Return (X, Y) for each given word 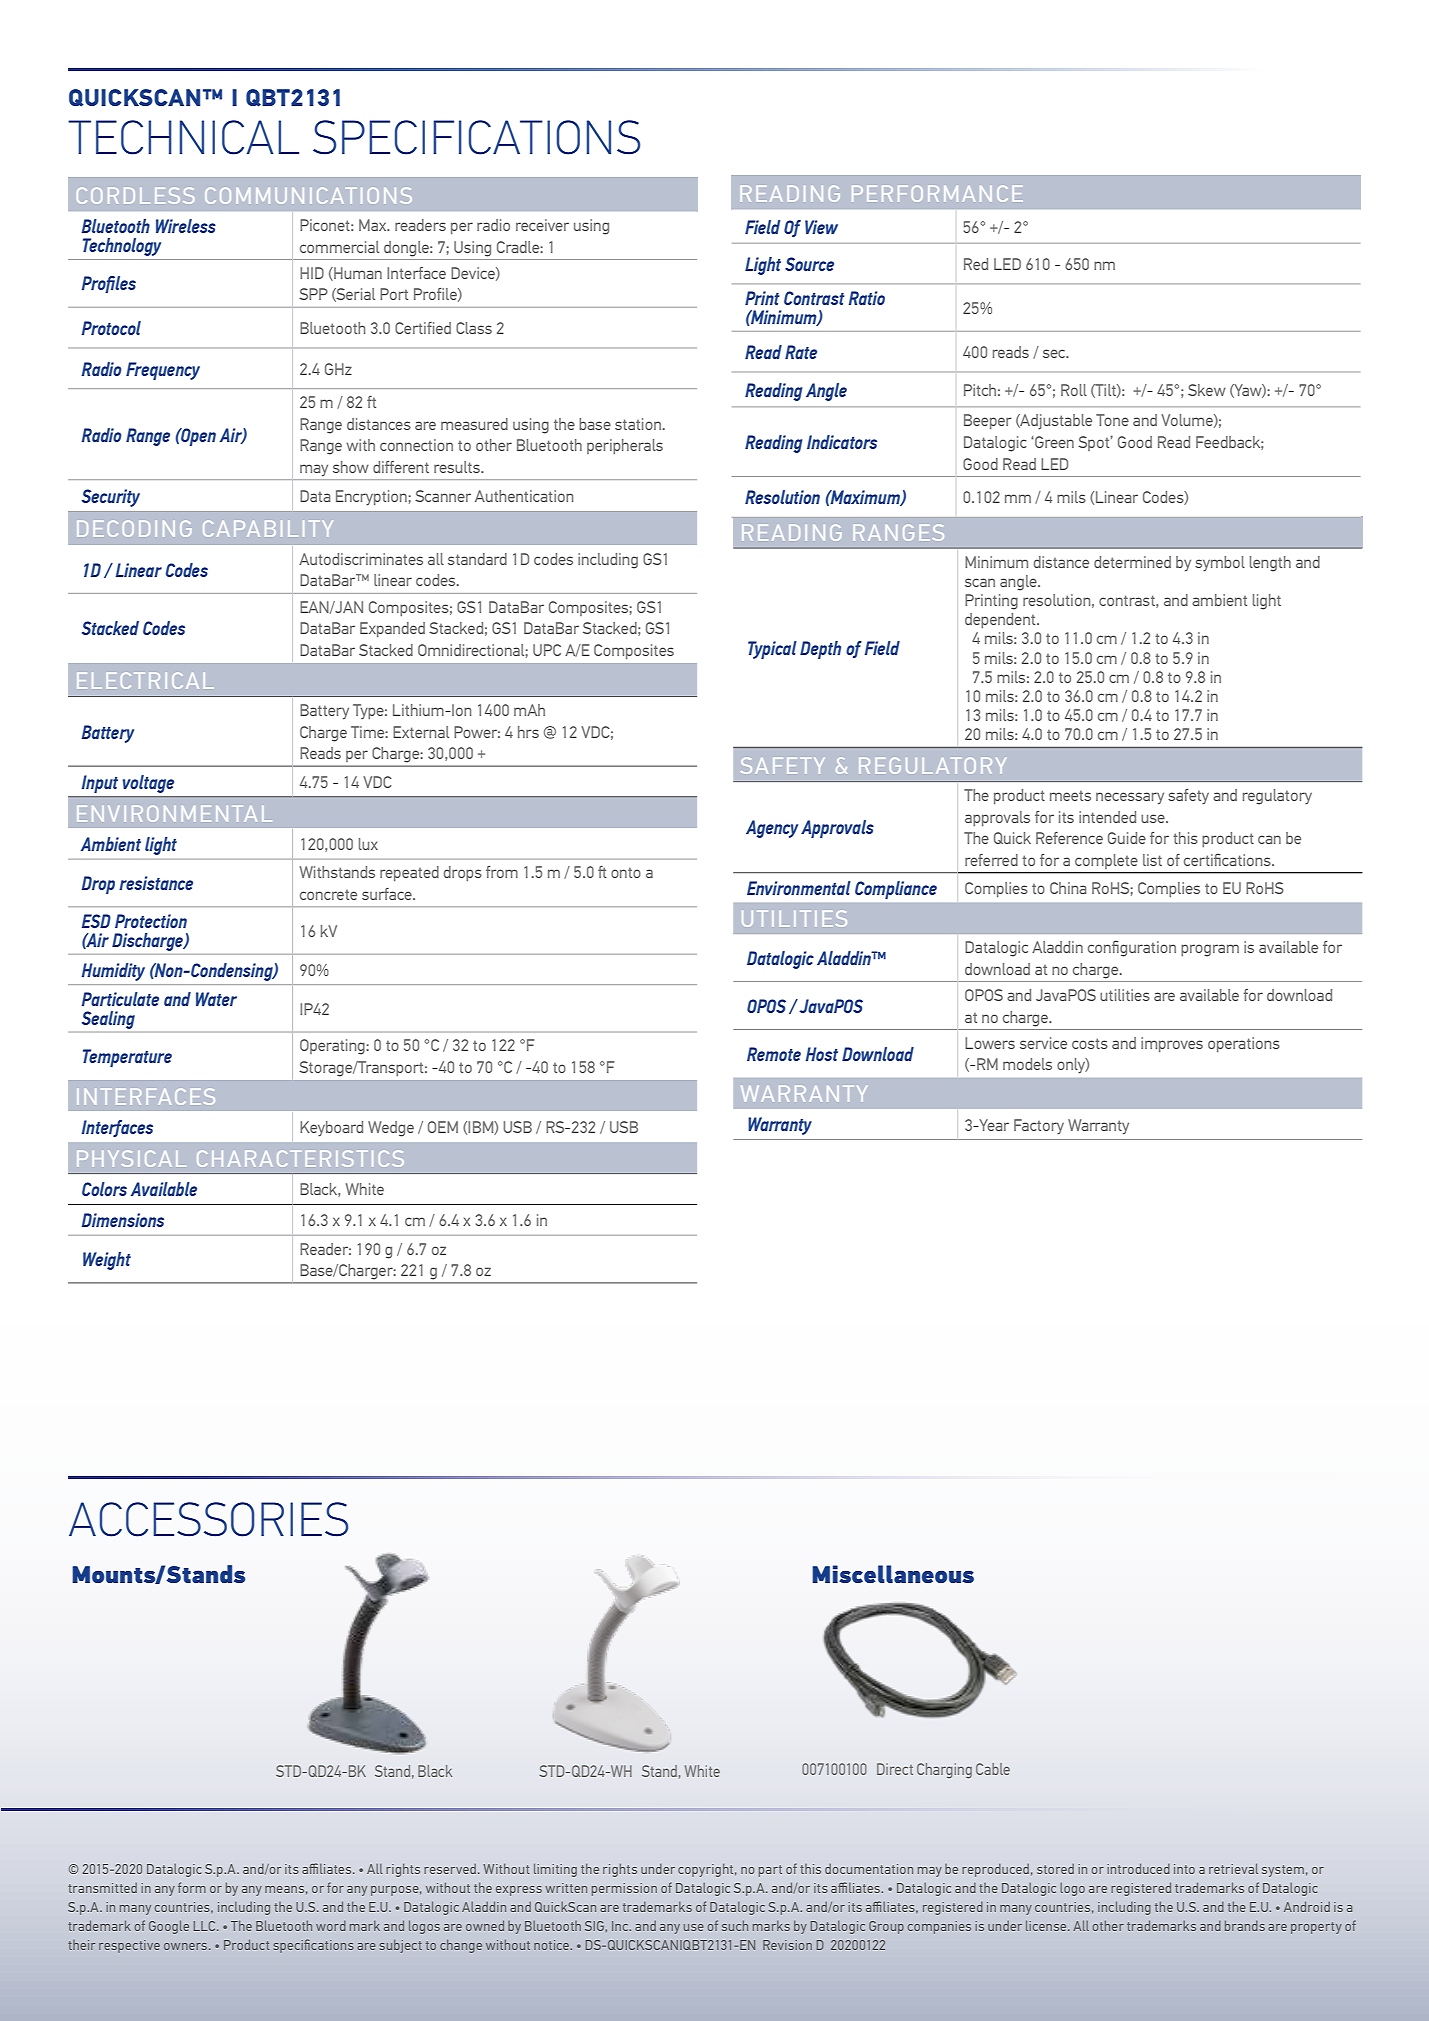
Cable (993, 1769)
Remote (774, 1054)
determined (1132, 562)
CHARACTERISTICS (300, 1158)
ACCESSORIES (208, 1519)
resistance (156, 883)
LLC (206, 1926)
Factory (1039, 1126)
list (1152, 860)
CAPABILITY (268, 529)
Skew (1207, 390)
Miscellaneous (893, 1574)
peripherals (625, 446)
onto (626, 873)
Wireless (186, 226)
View (821, 227)
